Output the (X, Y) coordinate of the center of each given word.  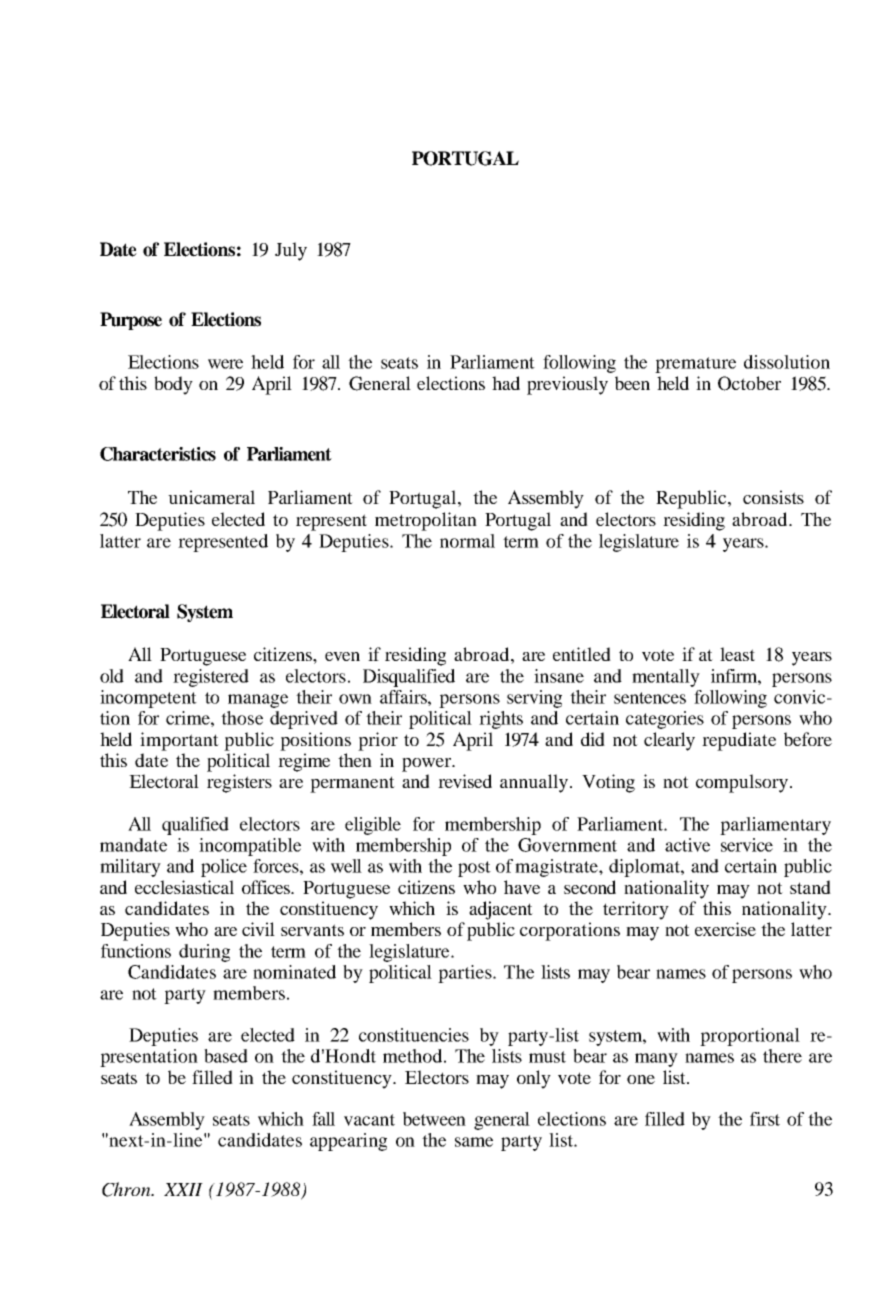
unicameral (211, 497)
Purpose (131, 321)
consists (773, 497)
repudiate (739, 741)
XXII (183, 1189)
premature (695, 365)
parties (466, 974)
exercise (725, 929)
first (765, 1119)
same (474, 1142)
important (179, 741)
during (204, 953)
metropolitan (426, 521)
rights (501, 720)
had (506, 383)
